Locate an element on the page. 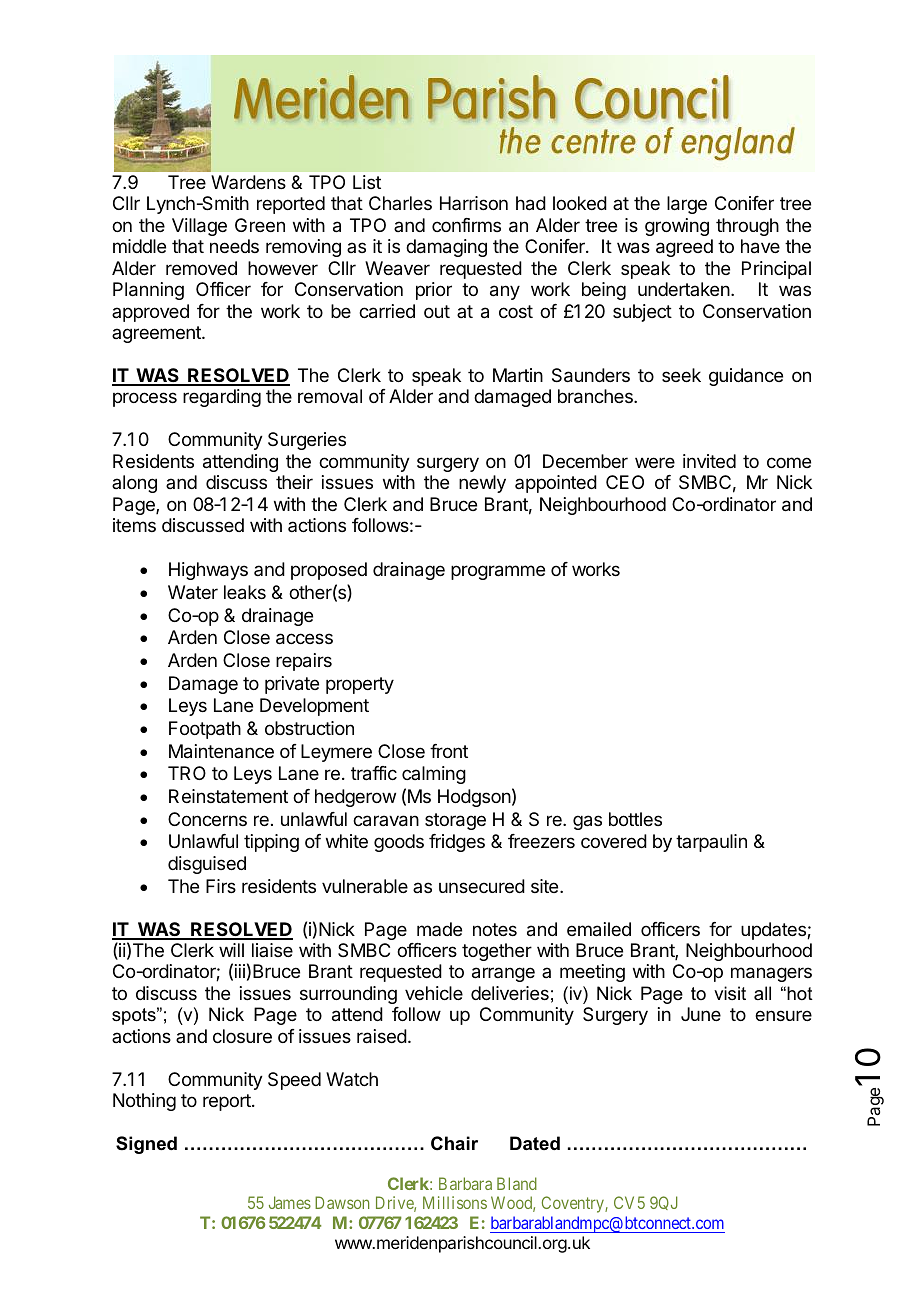 The width and height of the page is (924, 1308). large is located at coordinates (687, 205).
